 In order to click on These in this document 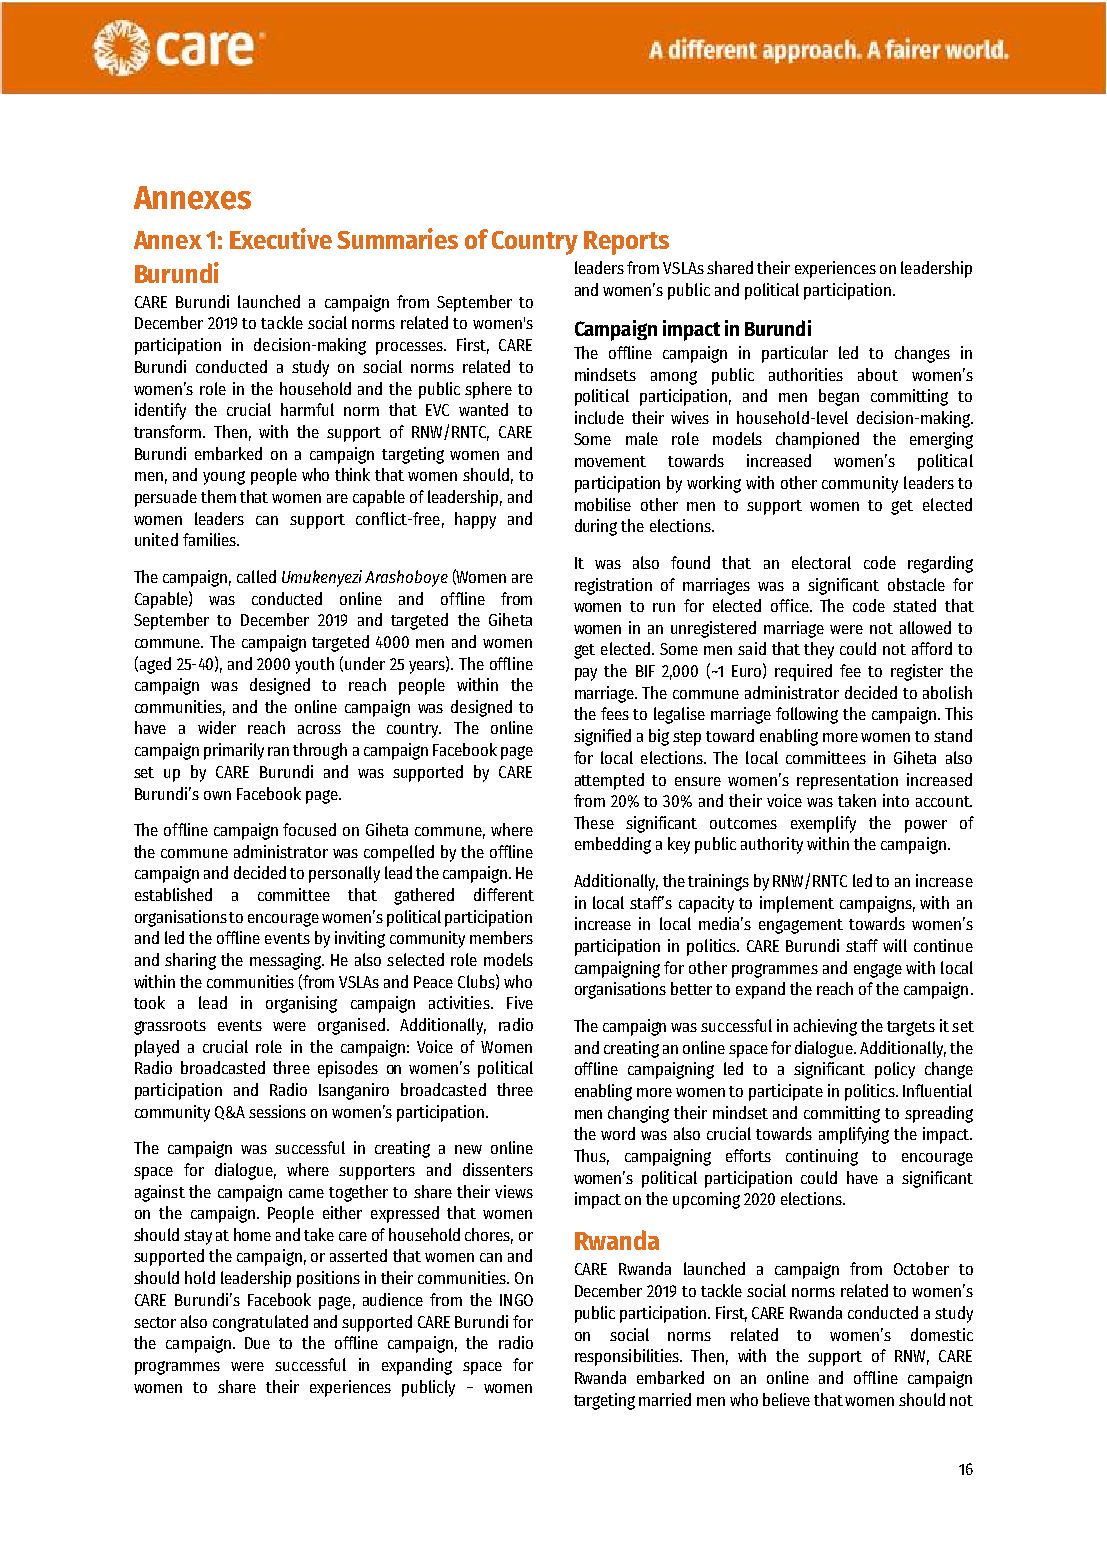, I will do `click(594, 822)`.
